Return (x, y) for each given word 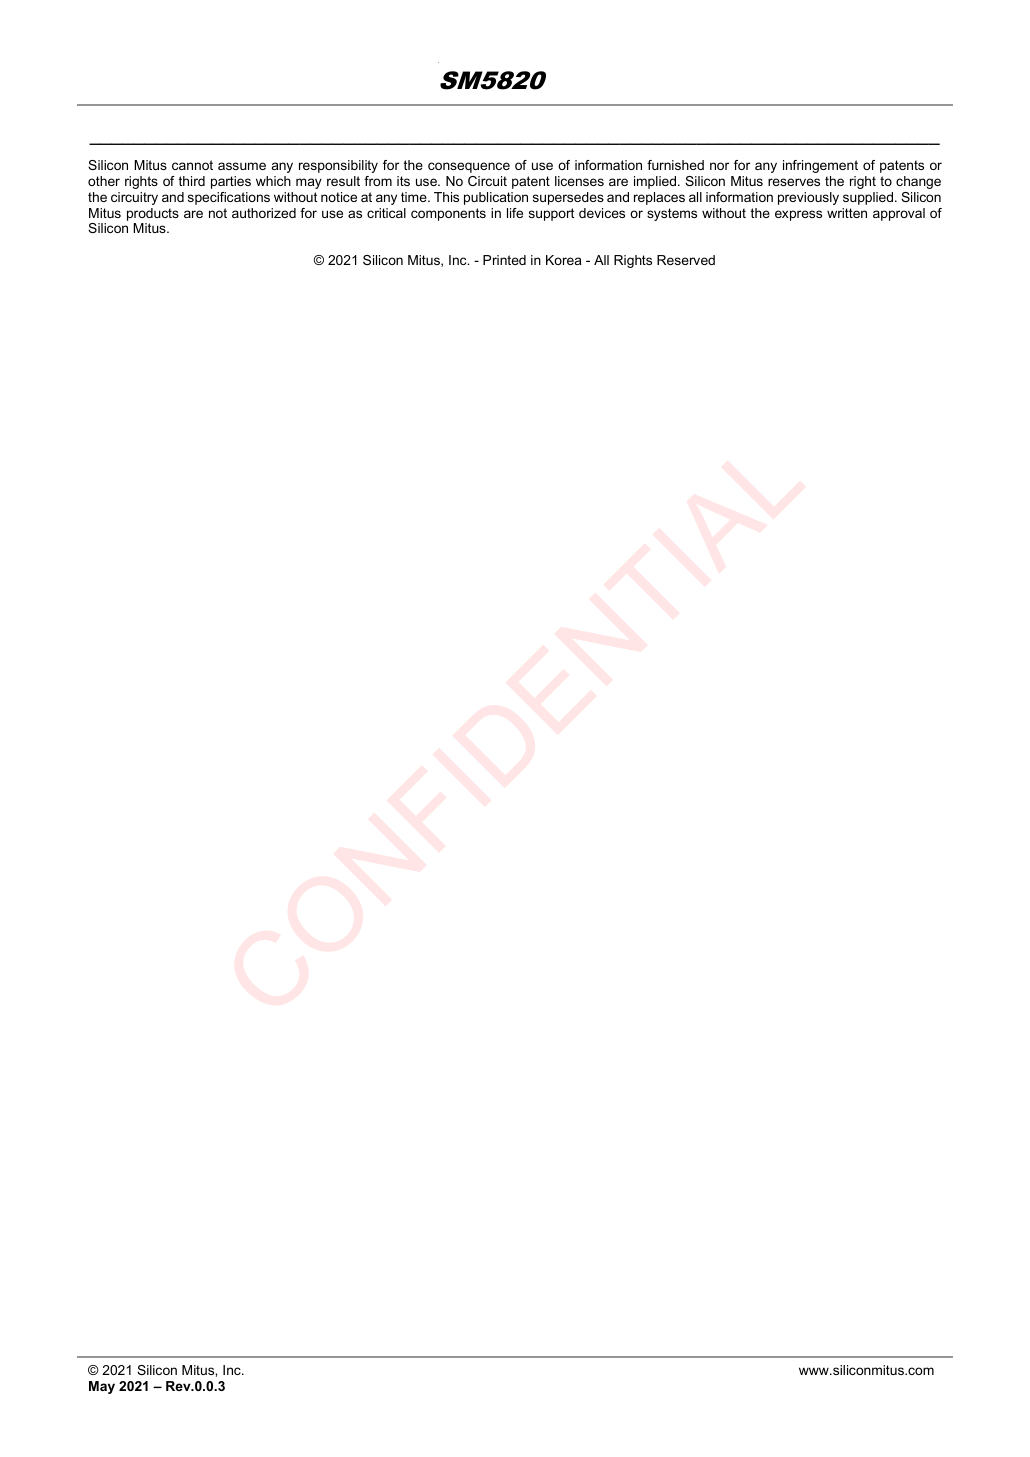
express (798, 215)
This (446, 197)
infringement (820, 166)
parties (231, 182)
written (847, 213)
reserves (794, 182)
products (153, 214)
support (551, 214)
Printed (504, 260)
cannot (192, 165)
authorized (264, 213)
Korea (564, 260)
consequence (469, 167)
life (515, 213)
